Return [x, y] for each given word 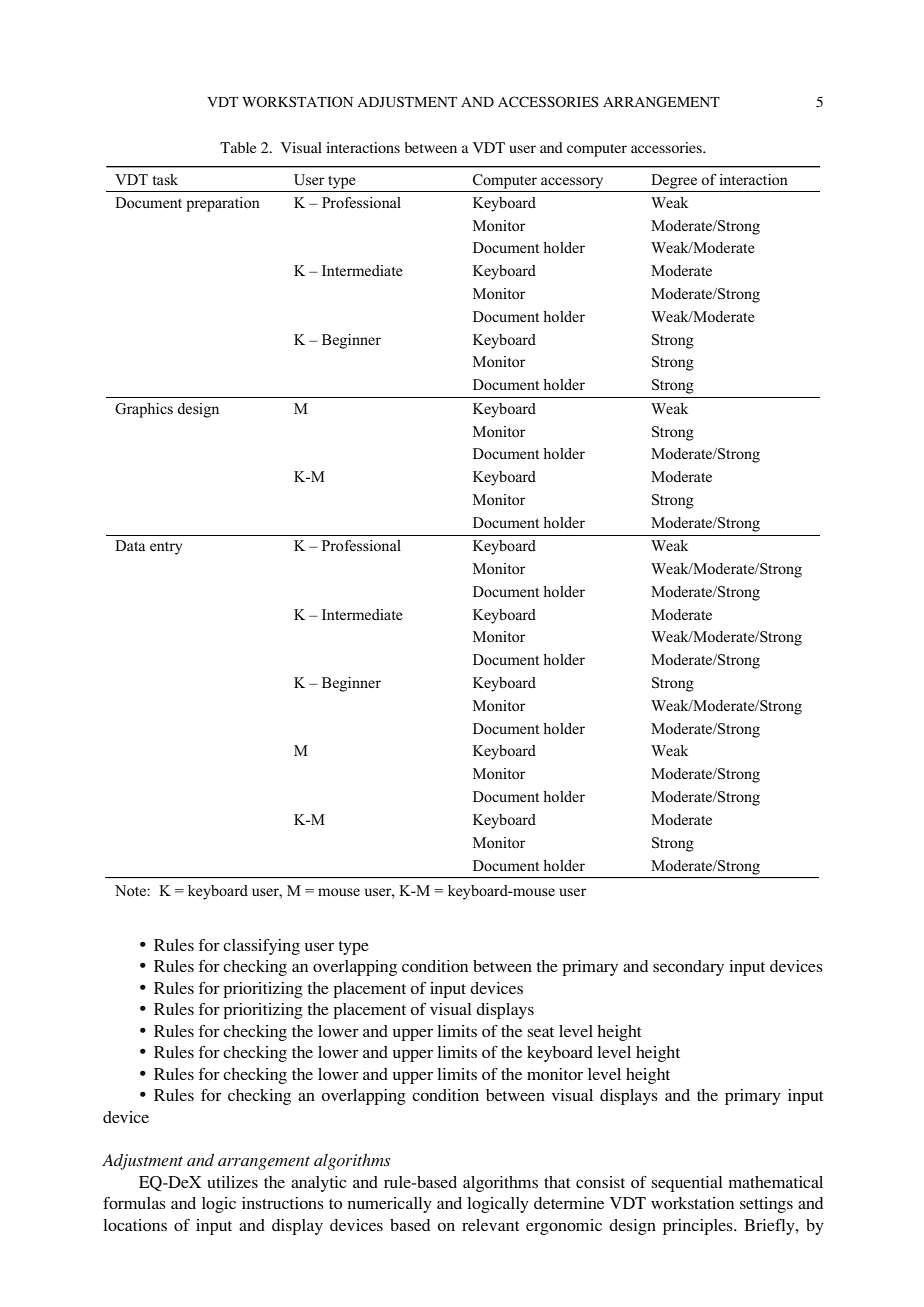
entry [166, 548]
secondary [688, 968]
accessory [572, 183]
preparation [223, 204]
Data [130, 545]
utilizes [232, 1182]
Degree [674, 181]
